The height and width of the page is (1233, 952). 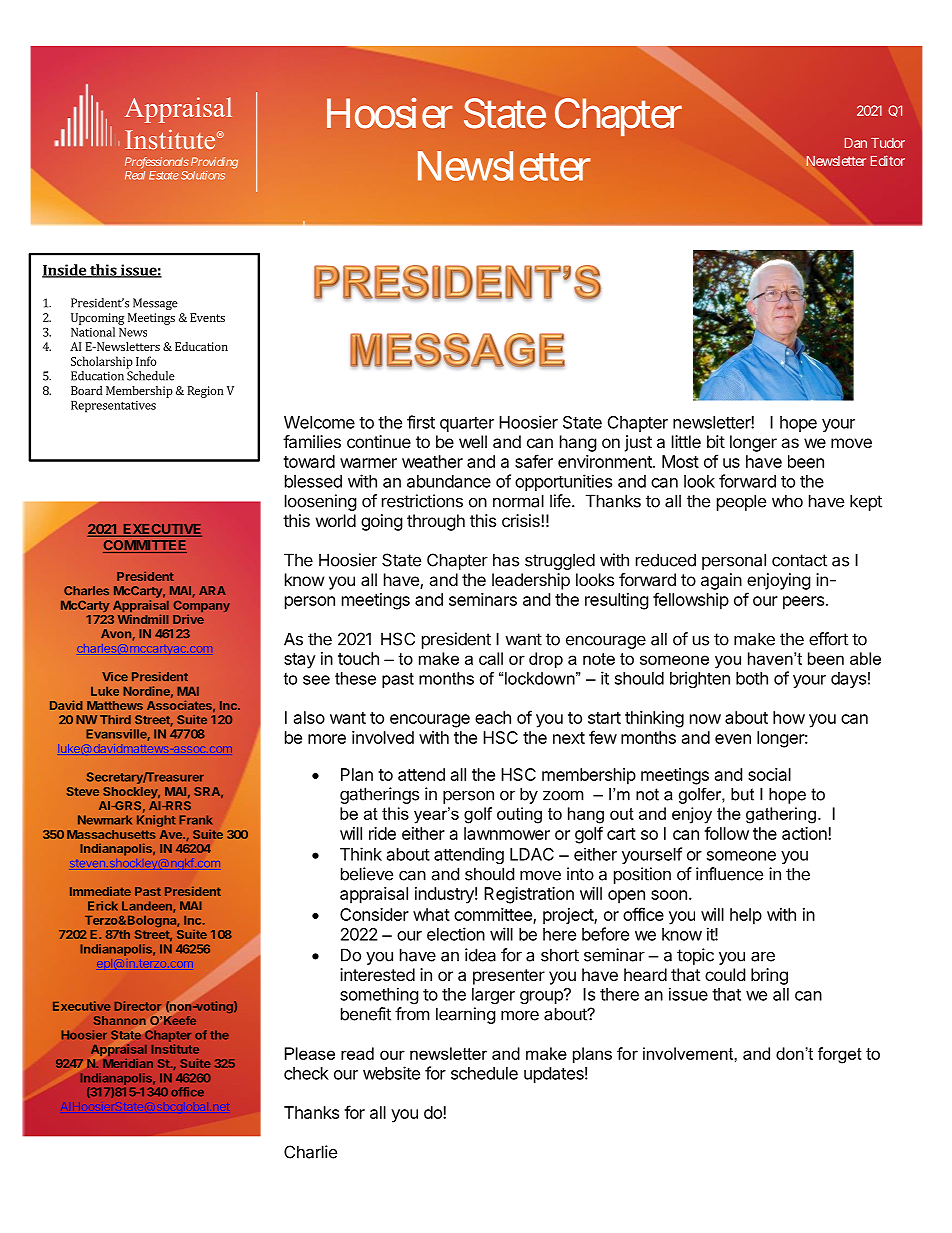 I want to click on influence, so click(x=729, y=874).
